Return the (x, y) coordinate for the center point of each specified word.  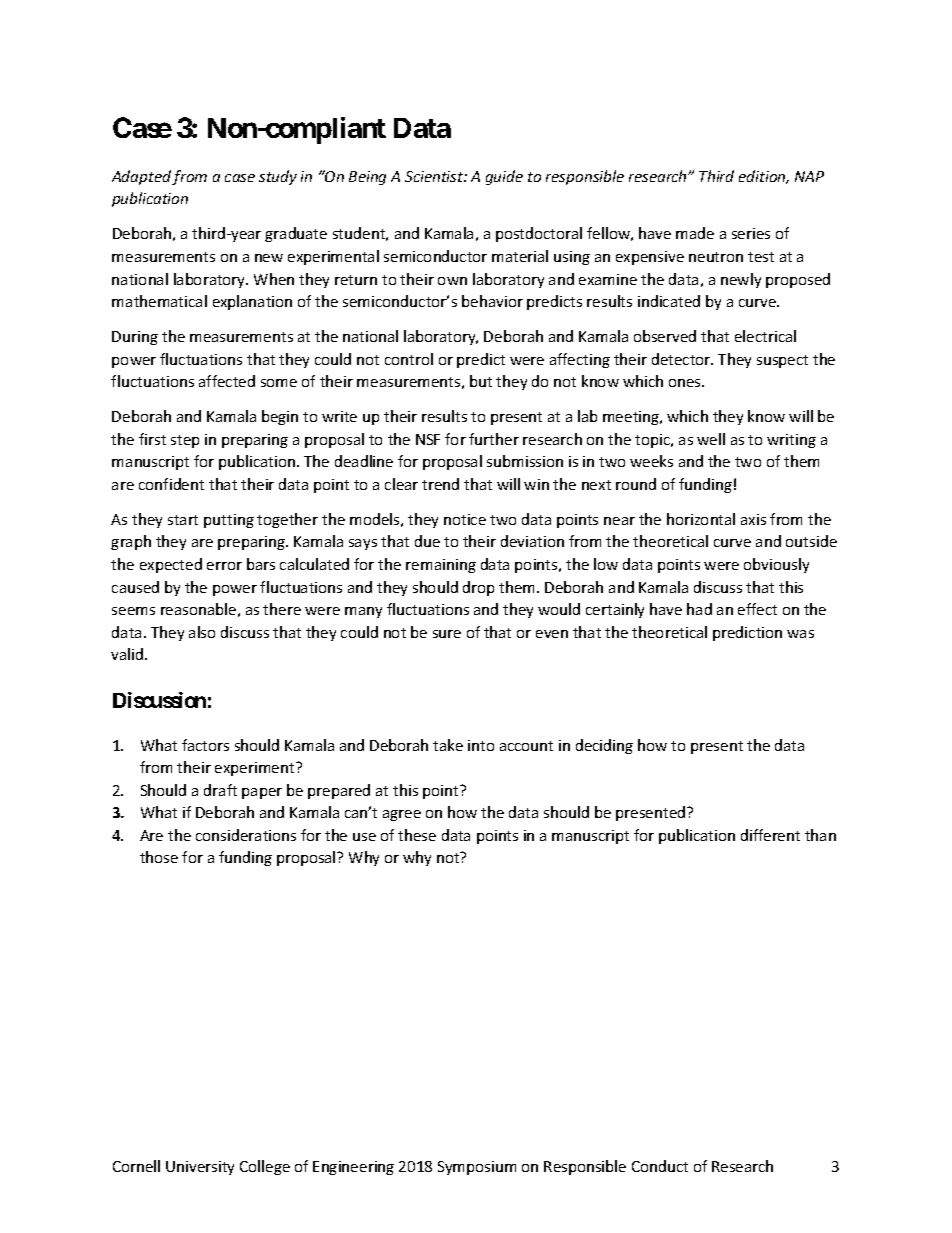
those (159, 857)
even (552, 634)
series (751, 233)
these (417, 835)
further (494, 439)
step (185, 441)
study (278, 177)
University (200, 1168)
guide (504, 177)
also (202, 632)
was (800, 634)
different (770, 835)
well (711, 439)
